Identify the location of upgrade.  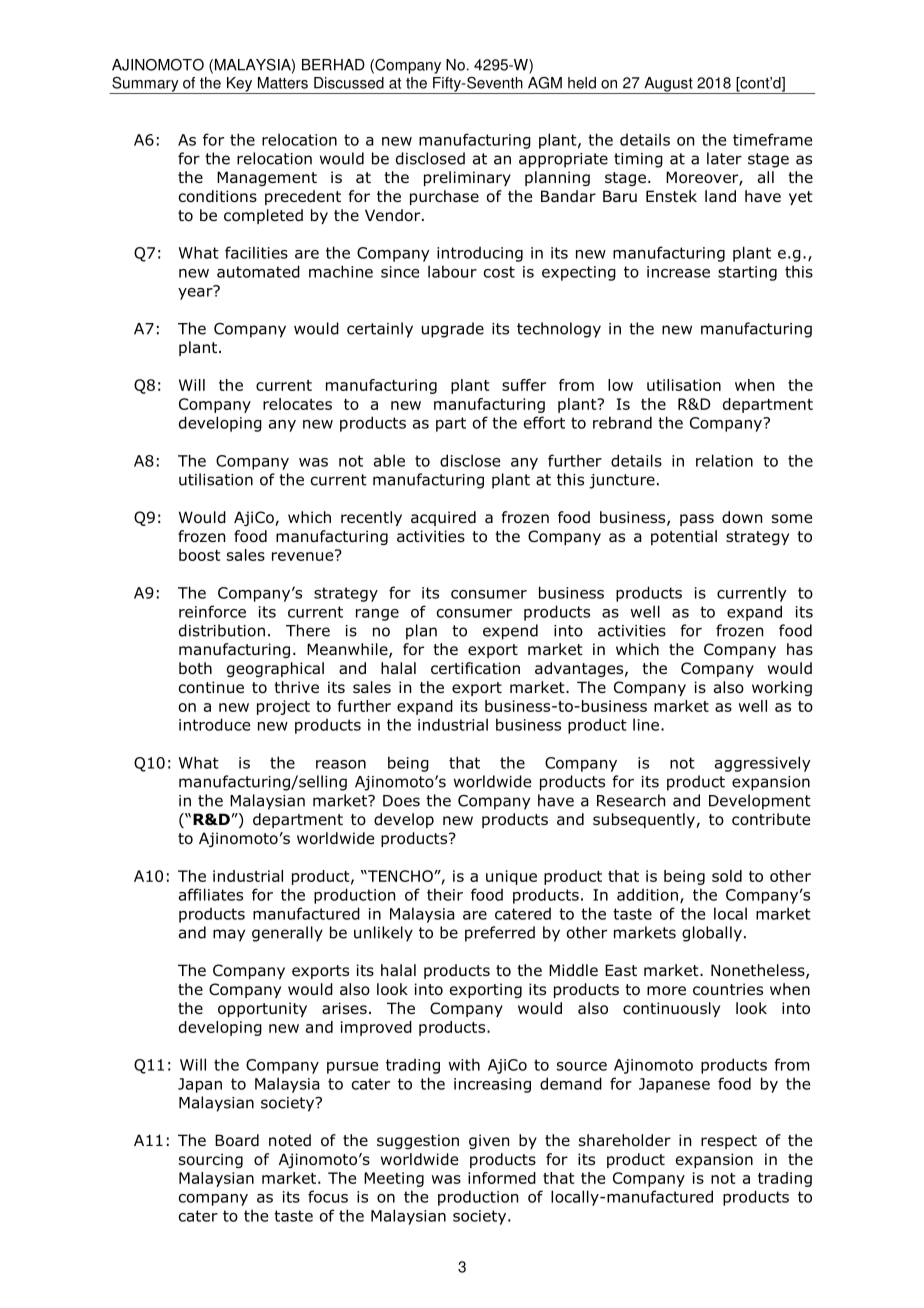
(453, 330).
